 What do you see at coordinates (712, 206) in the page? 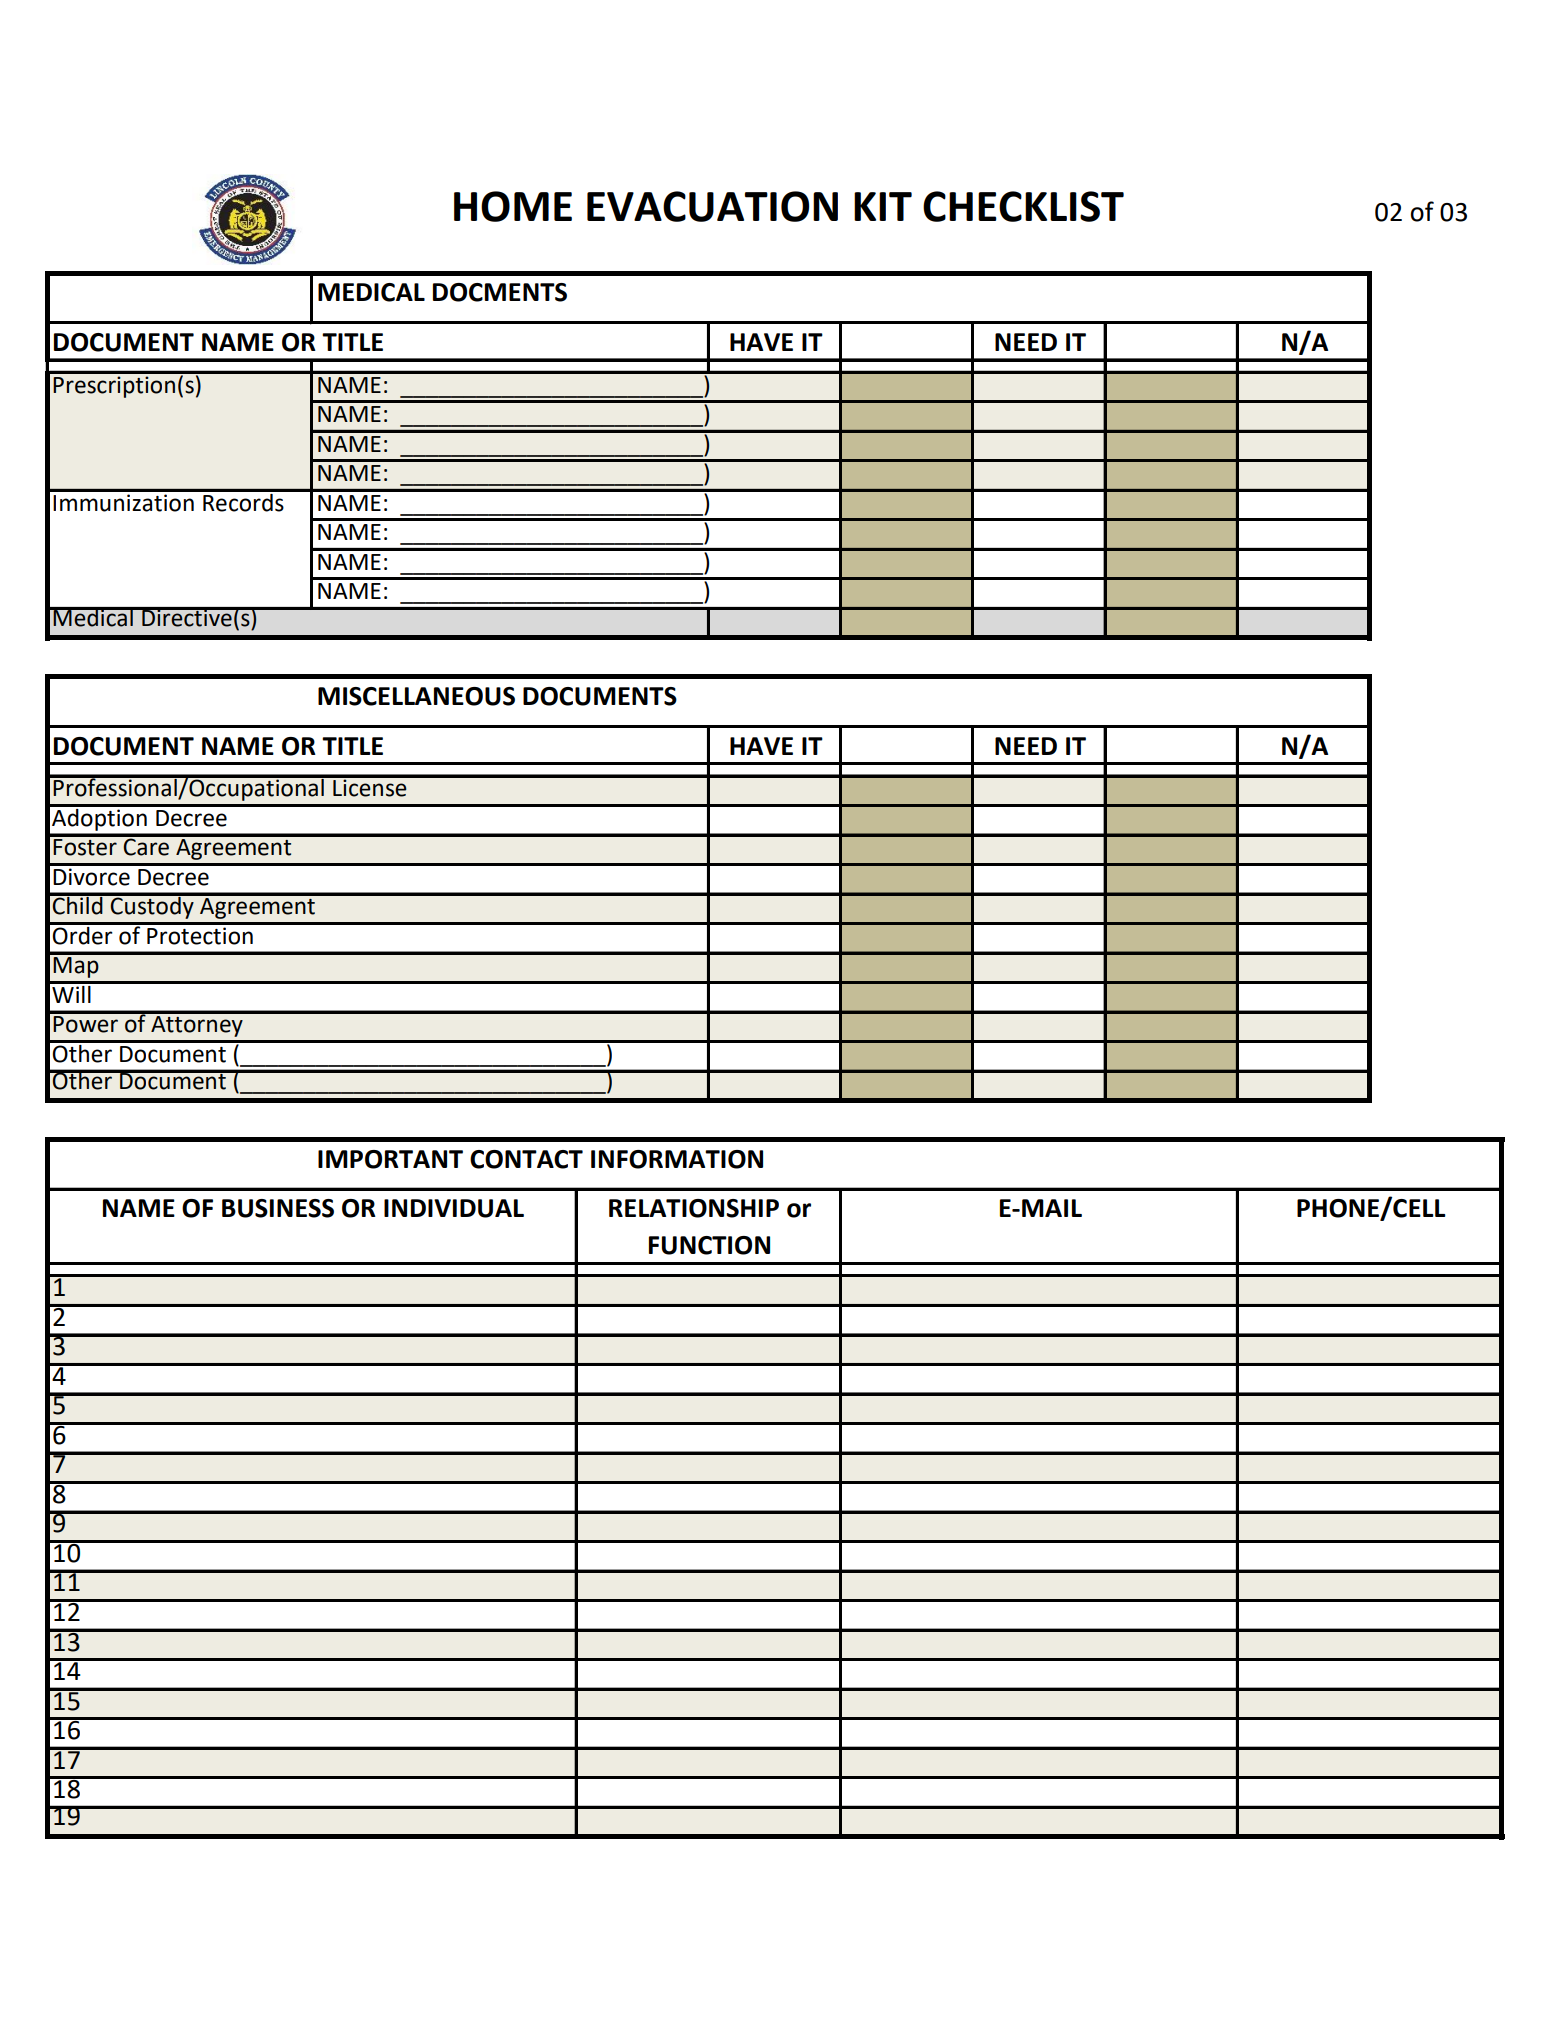
I see `EVACUATION` at bounding box center [712, 206].
